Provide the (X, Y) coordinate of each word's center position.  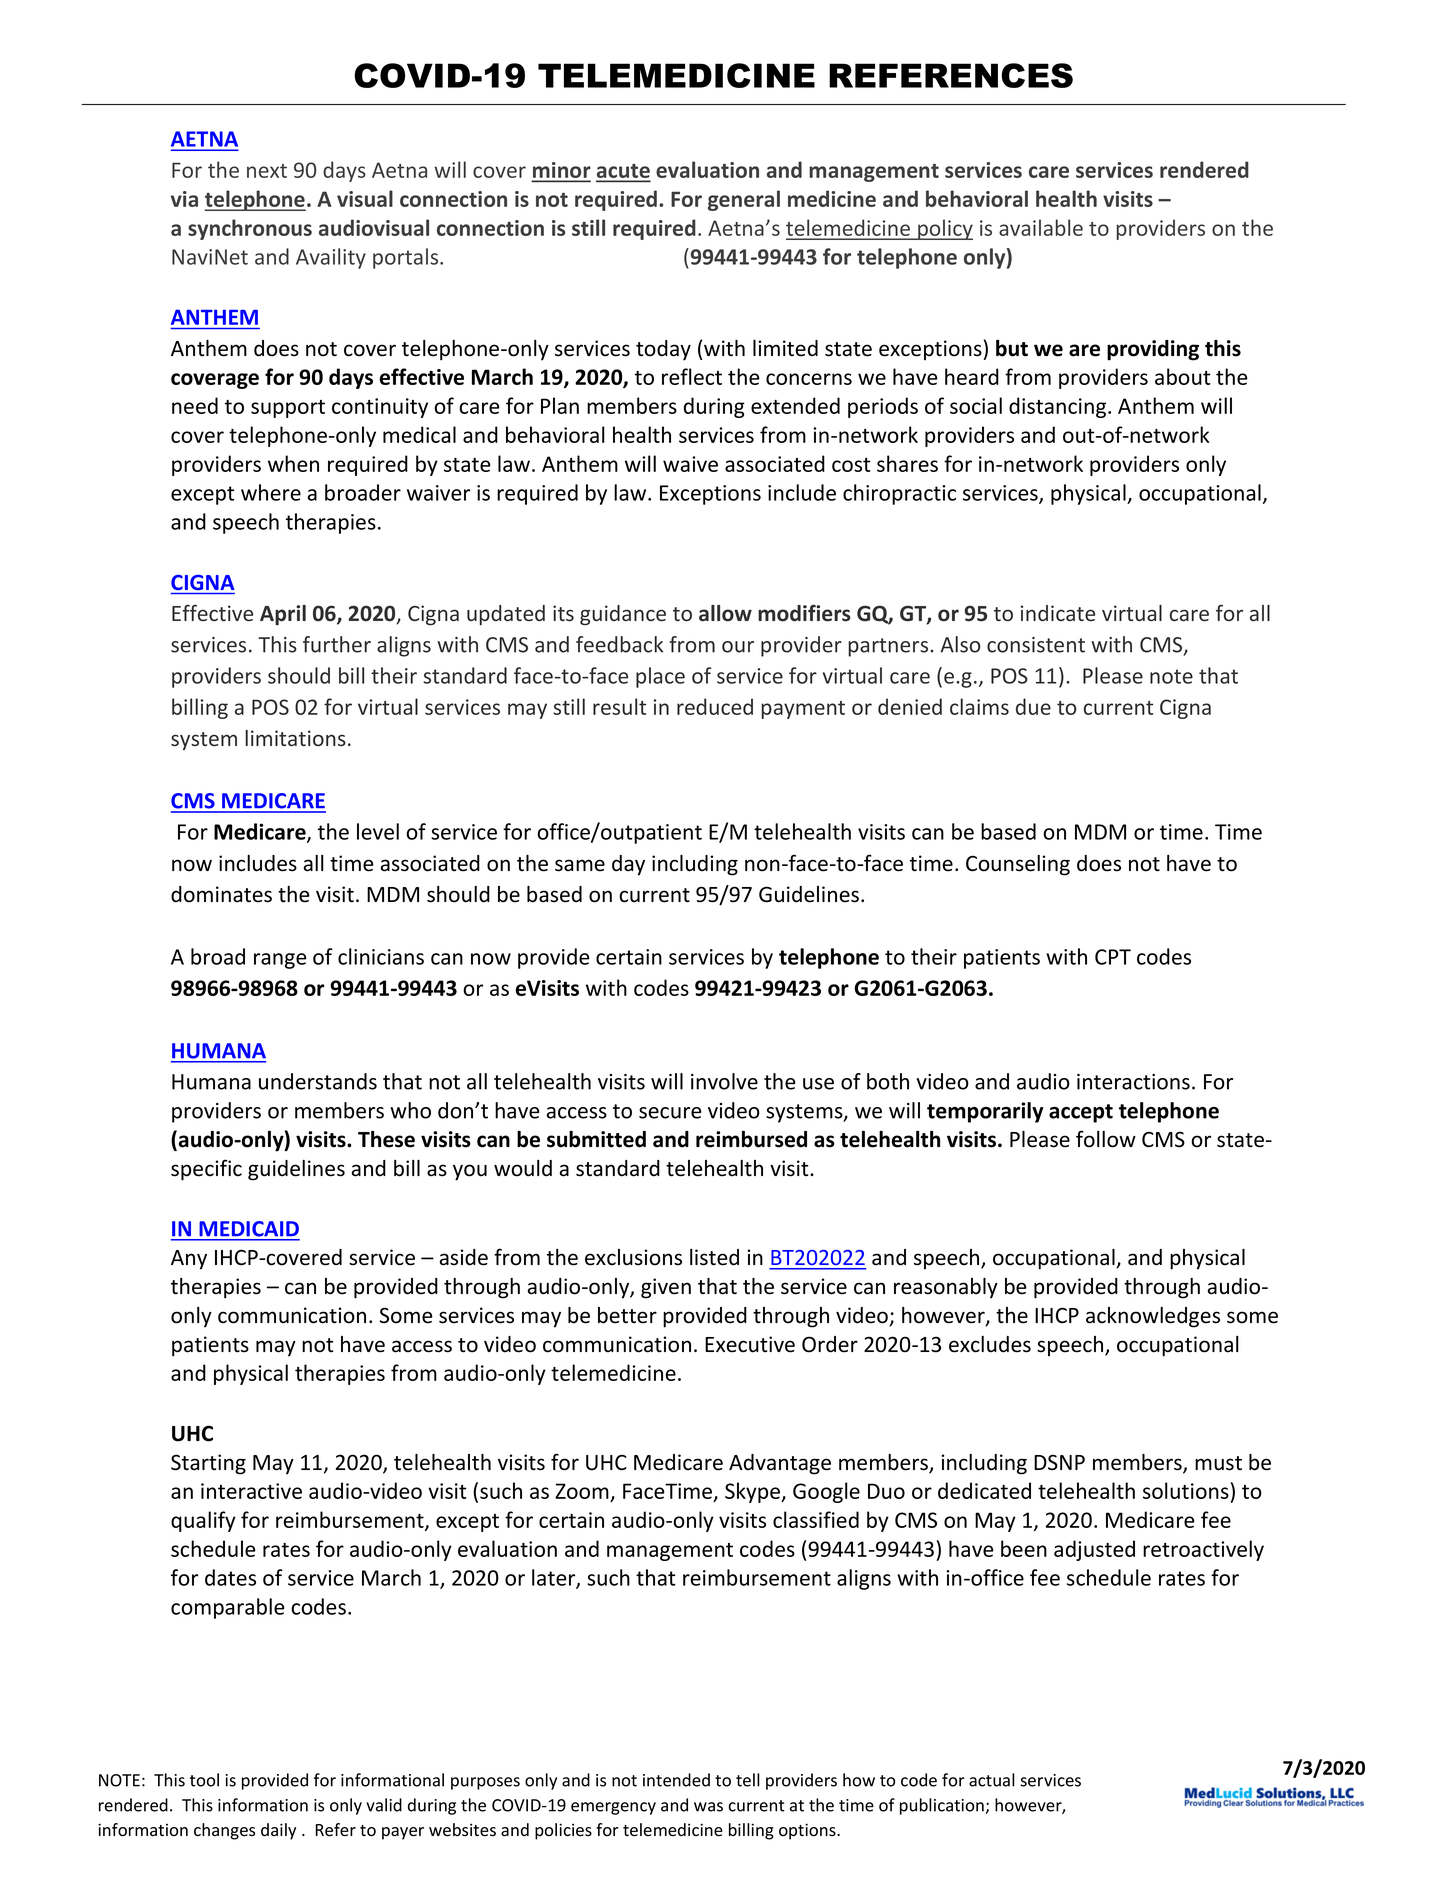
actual (992, 1780)
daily (278, 1831)
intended (676, 1780)
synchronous (250, 229)
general (744, 200)
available (1041, 227)
